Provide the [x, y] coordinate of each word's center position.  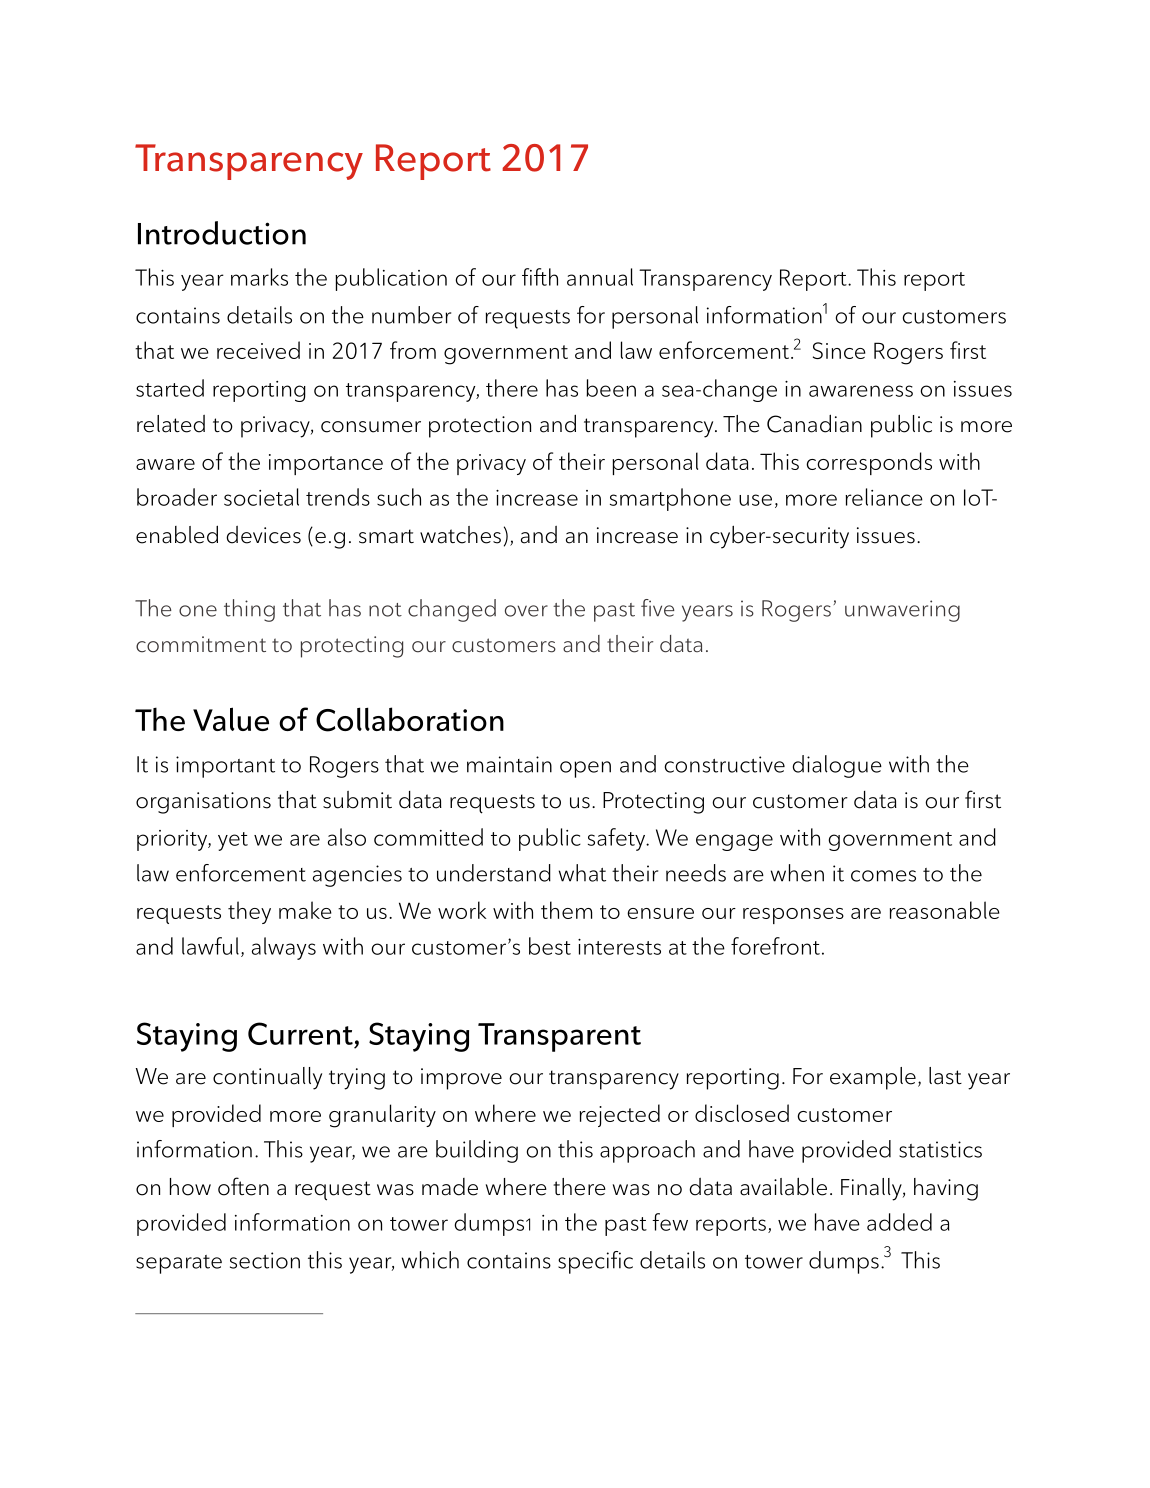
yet [233, 841]
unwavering [902, 611]
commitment [201, 644]
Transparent [559, 1037]
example [873, 1078]
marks [259, 277]
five [658, 608]
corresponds [869, 463]
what [582, 873]
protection [480, 427]
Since [839, 350]
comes [883, 876]
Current [301, 1035]
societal [261, 497]
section [265, 1260]
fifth [540, 277]
